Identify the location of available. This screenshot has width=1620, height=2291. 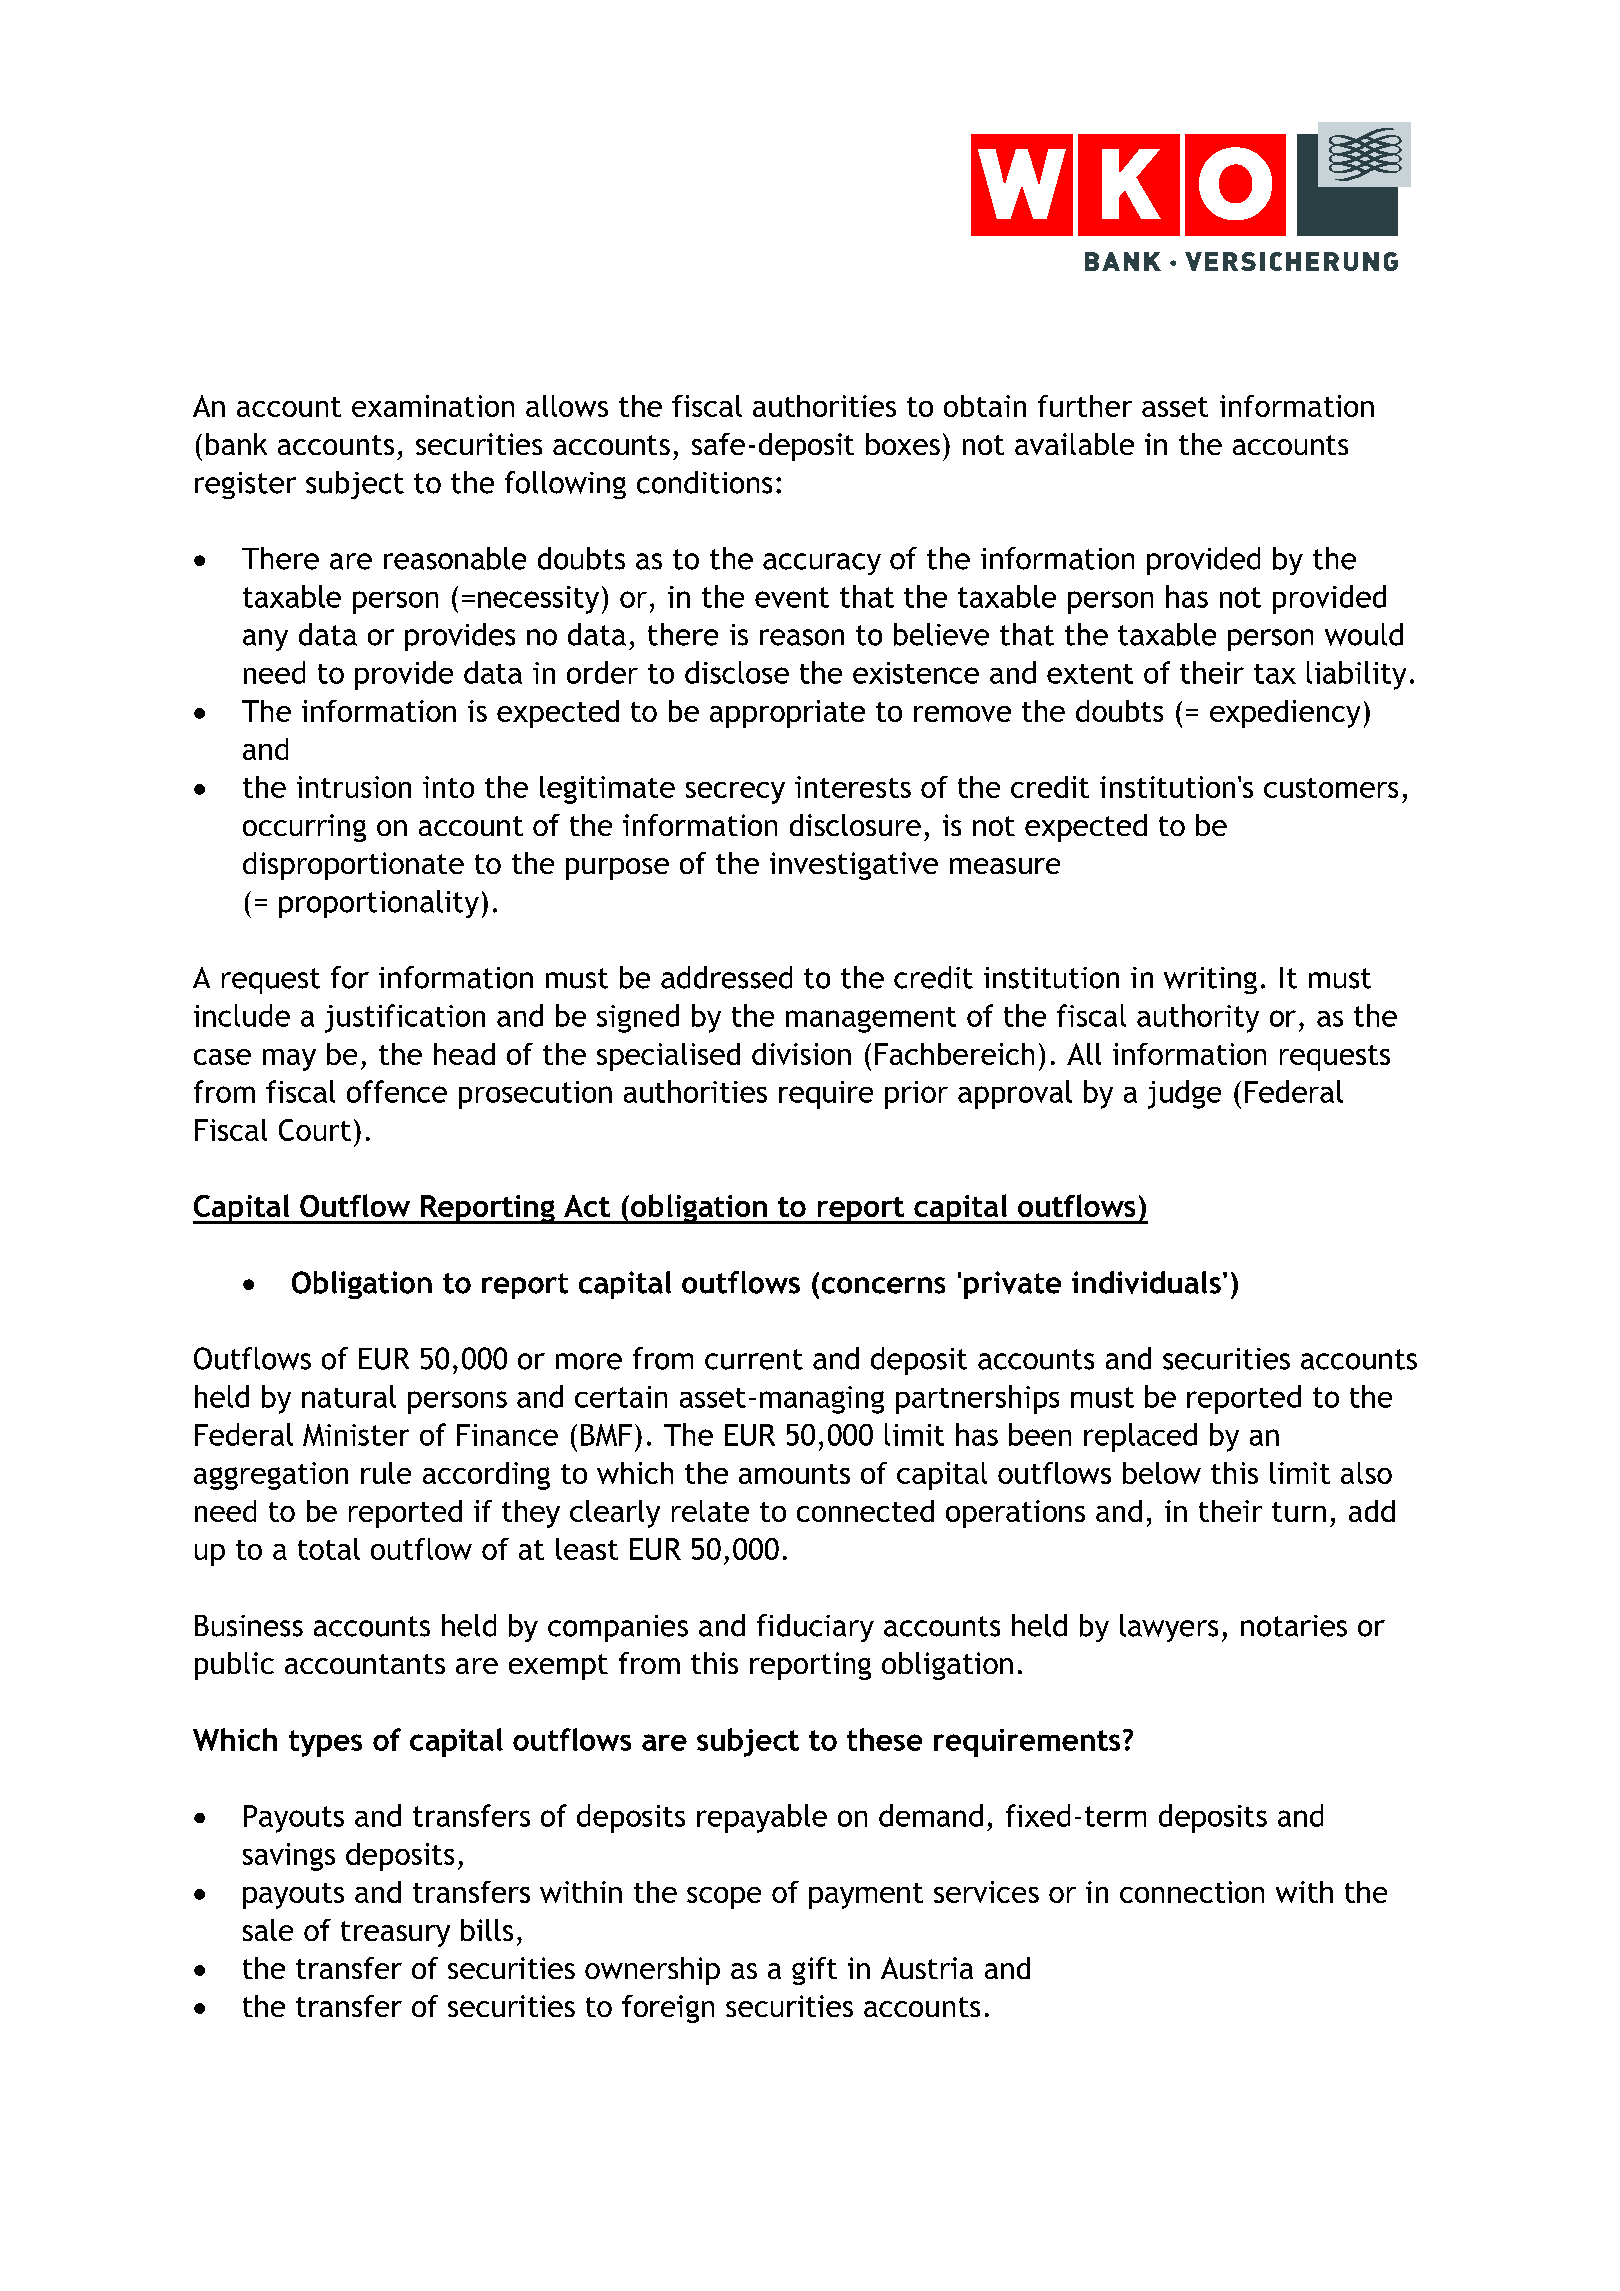
(1074, 444).
